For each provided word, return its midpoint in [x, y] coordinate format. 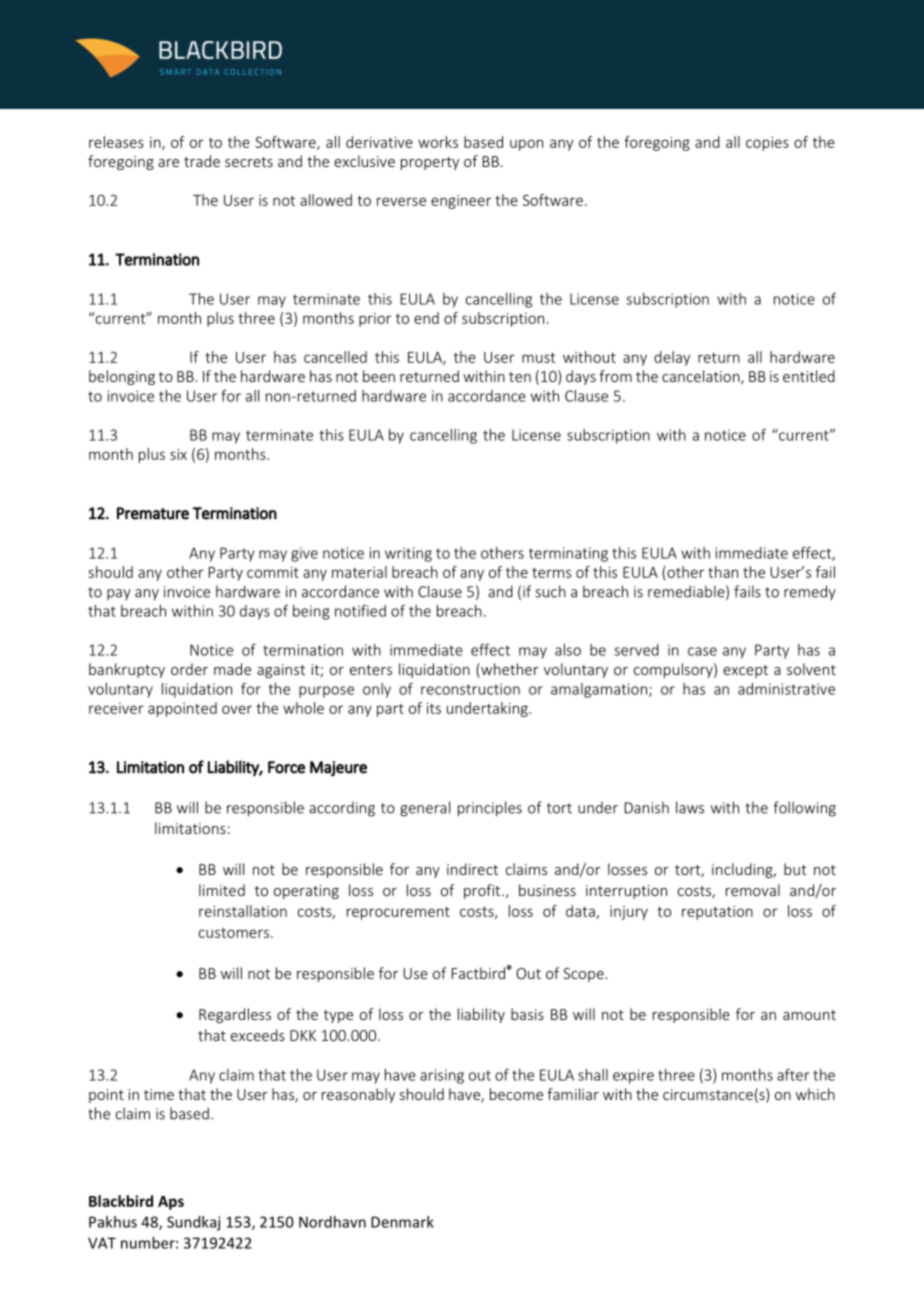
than [723, 572]
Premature [153, 513]
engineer [461, 202]
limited [222, 890]
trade [202, 161]
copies [767, 144]
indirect [472, 869]
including [743, 870]
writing [408, 554]
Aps [171, 1203]
